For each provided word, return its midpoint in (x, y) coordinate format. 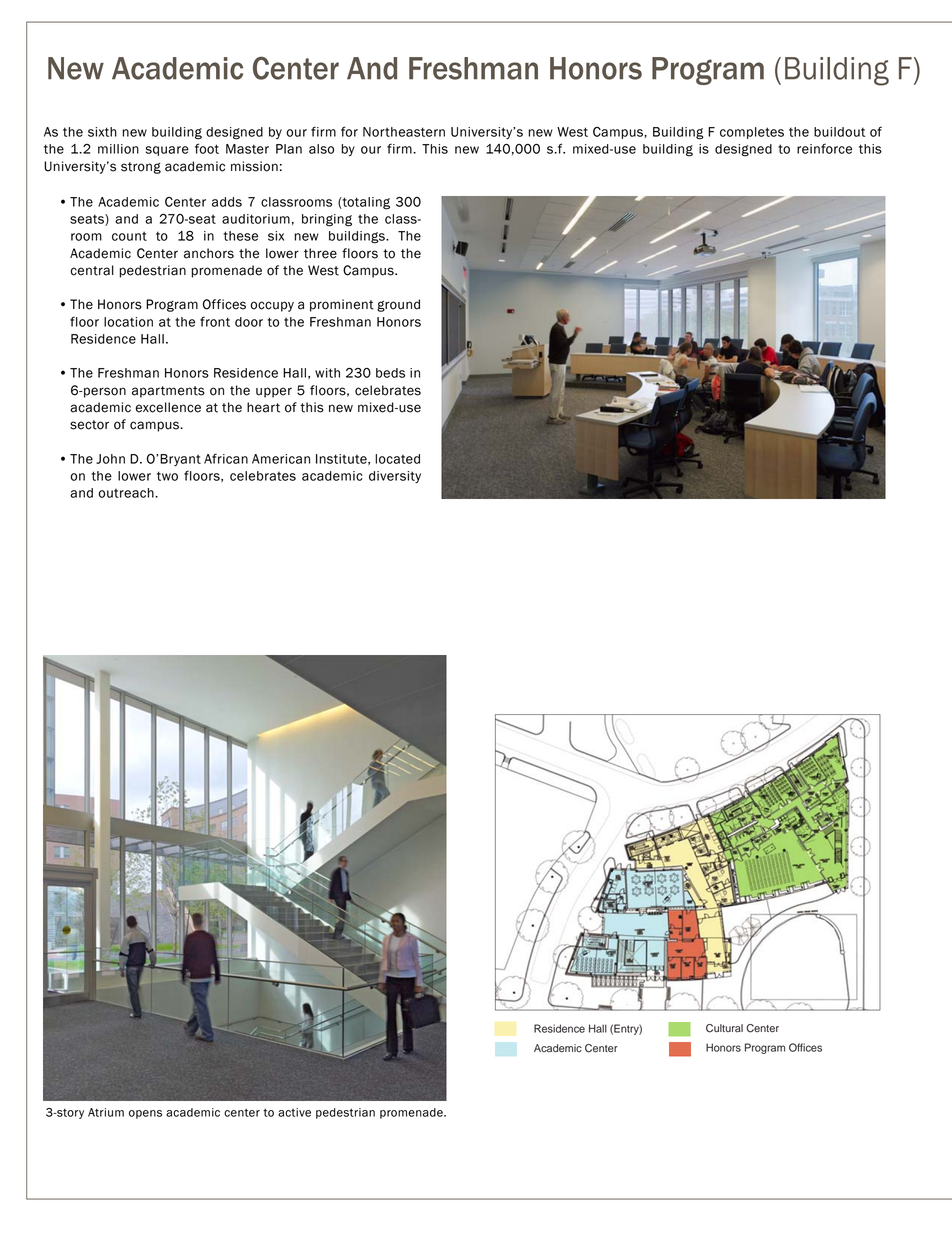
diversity (395, 477)
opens (145, 1114)
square (167, 151)
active (294, 1112)
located (397, 459)
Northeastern (404, 132)
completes (752, 133)
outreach (127, 493)
